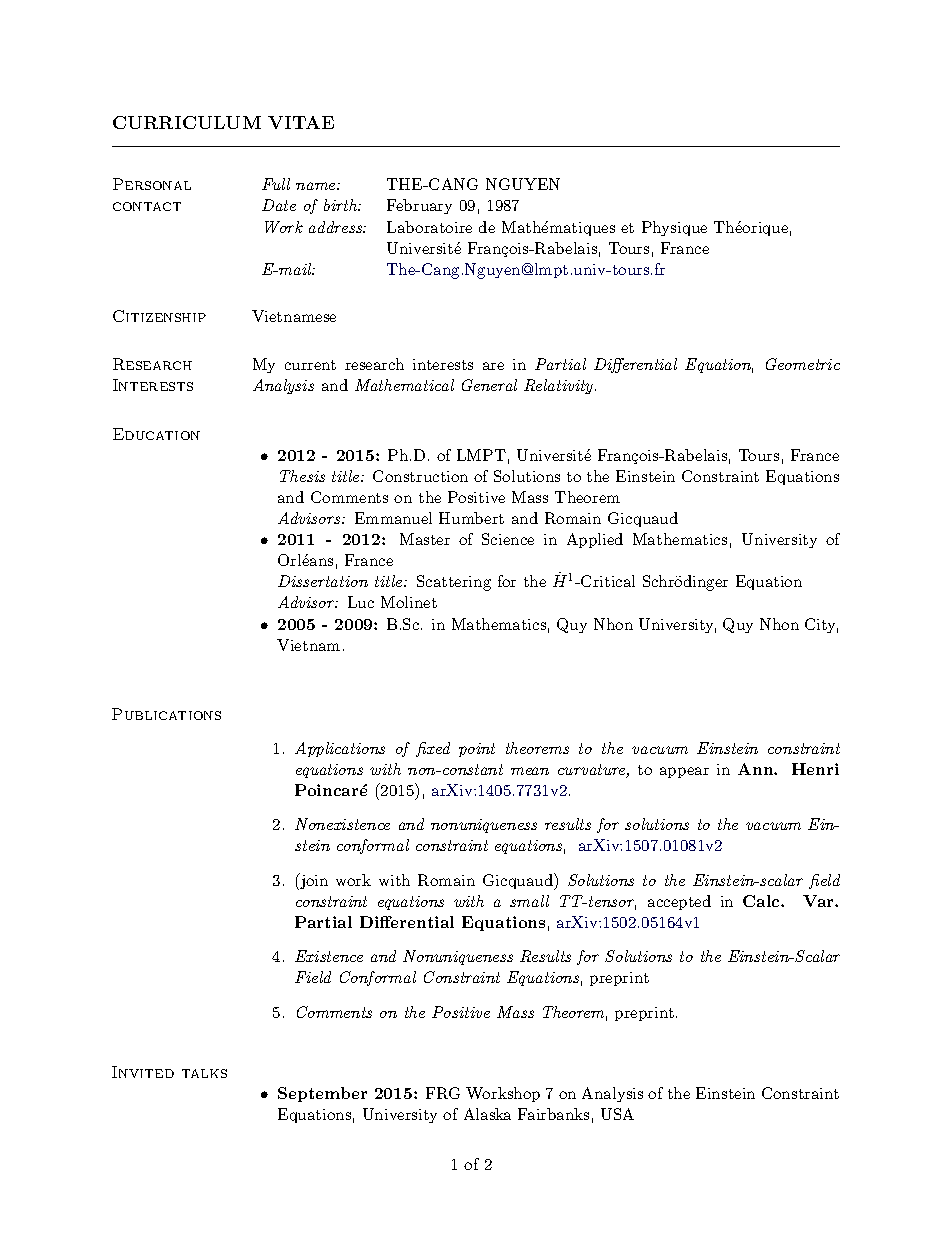 This screenshot has height=1233, width=952. I want to click on Geometric, so click(803, 364).
